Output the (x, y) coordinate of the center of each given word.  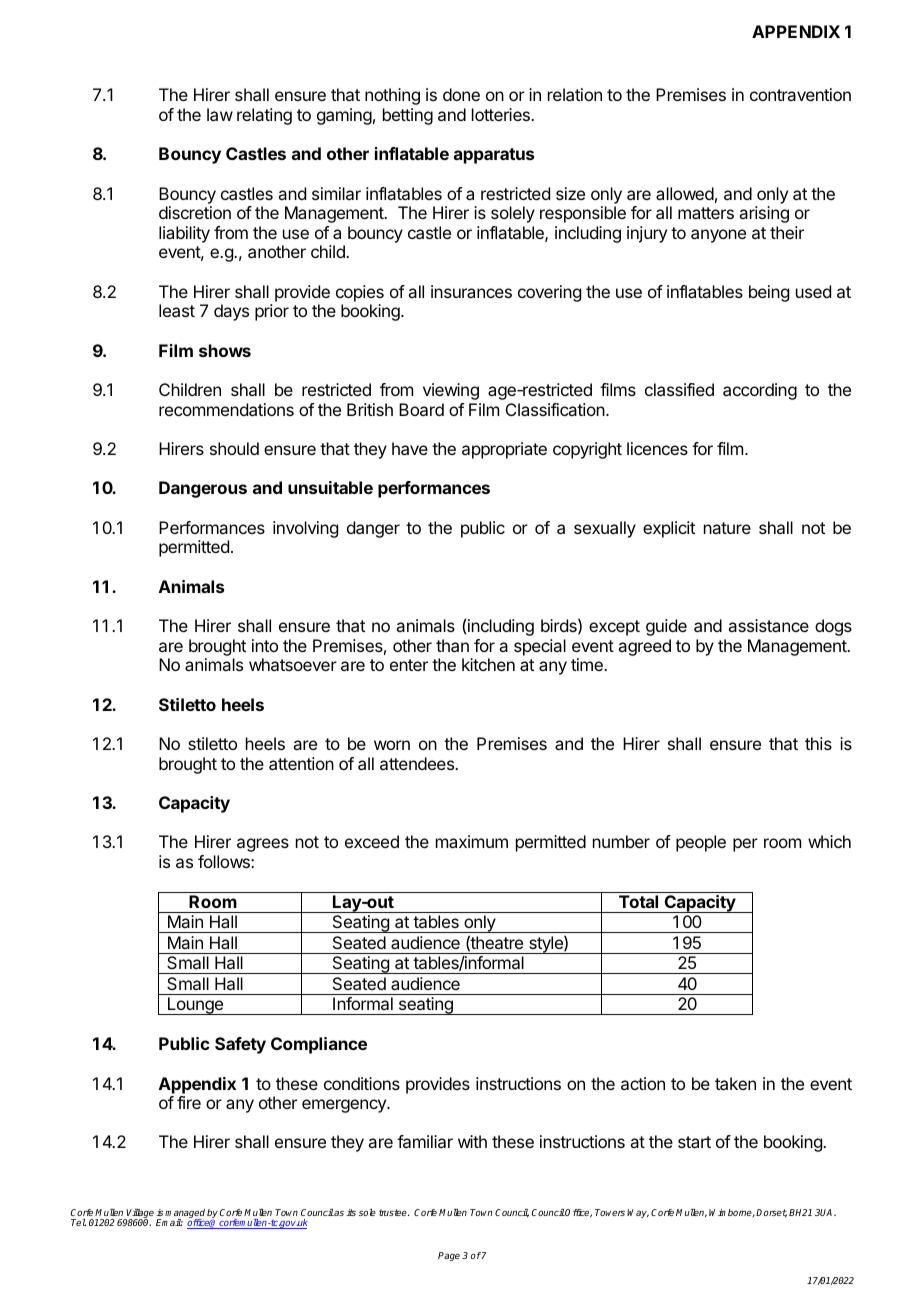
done (461, 94)
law (220, 114)
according (760, 391)
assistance (768, 625)
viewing (451, 391)
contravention (800, 94)
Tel (78, 1222)
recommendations (226, 409)
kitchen (488, 664)
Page (449, 1256)
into (265, 645)
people (701, 843)
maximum (472, 841)
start (694, 1142)
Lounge (196, 1006)
